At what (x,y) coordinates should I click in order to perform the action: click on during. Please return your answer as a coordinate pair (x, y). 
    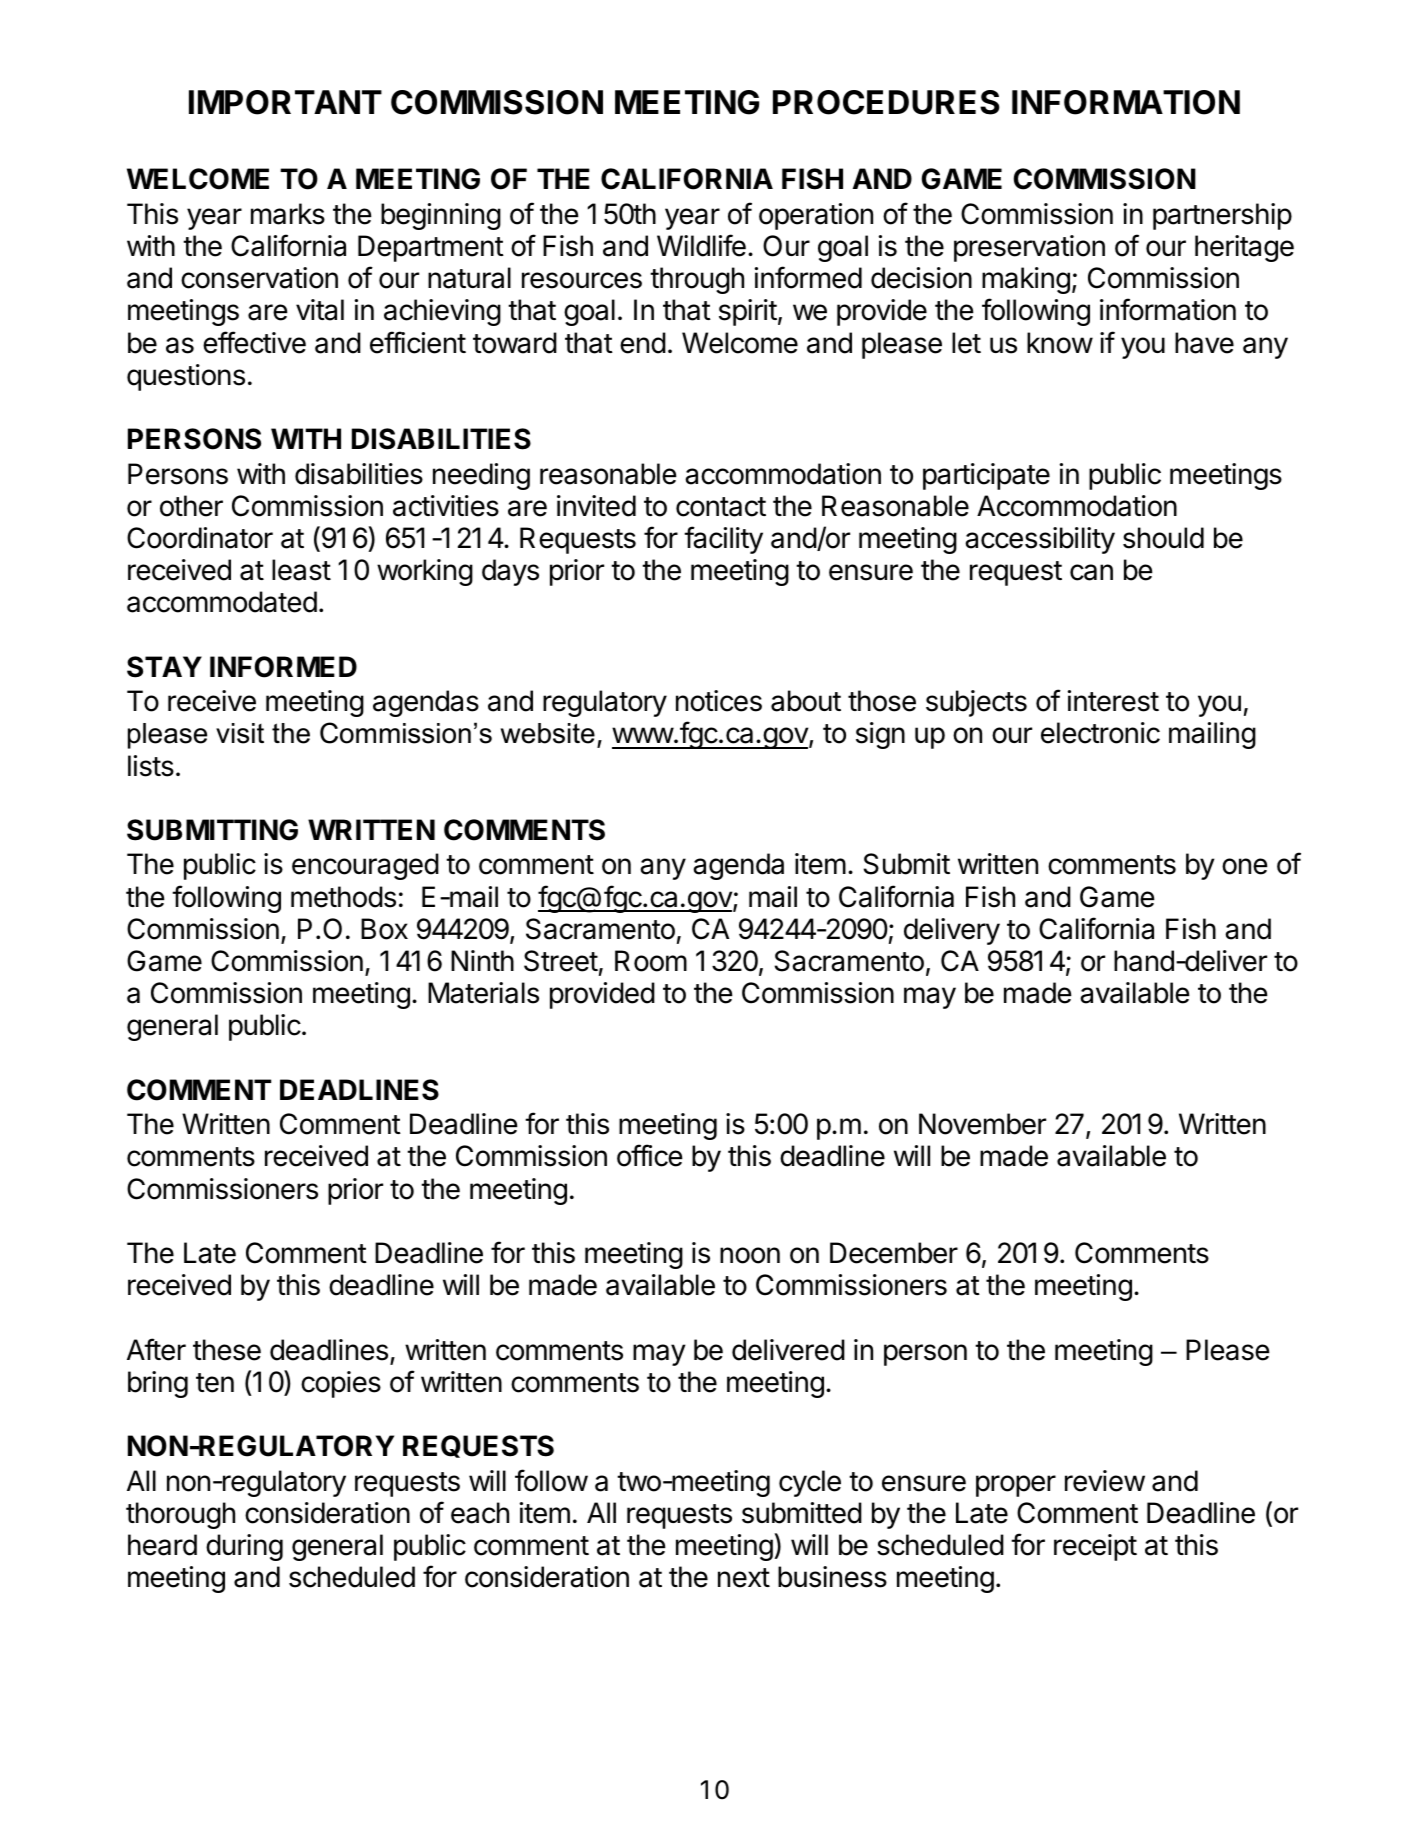
    Looking at the image, I should click on (244, 1547).
